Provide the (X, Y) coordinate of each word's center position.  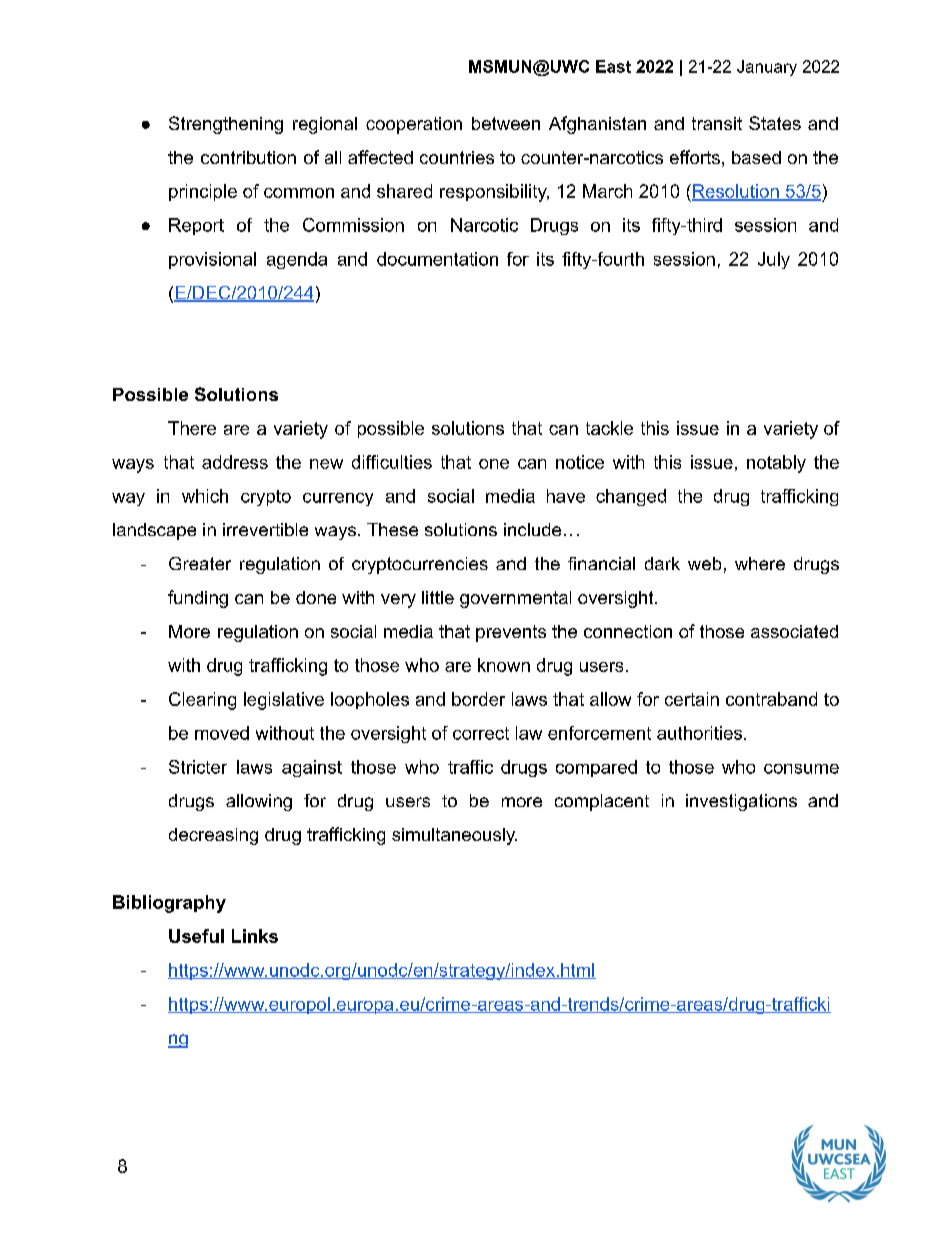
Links (255, 936)
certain (692, 699)
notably (776, 464)
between (506, 123)
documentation (437, 259)
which (205, 496)
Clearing (202, 701)
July (774, 260)
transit (717, 123)
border (478, 699)
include (532, 529)
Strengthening (226, 125)
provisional (212, 260)
